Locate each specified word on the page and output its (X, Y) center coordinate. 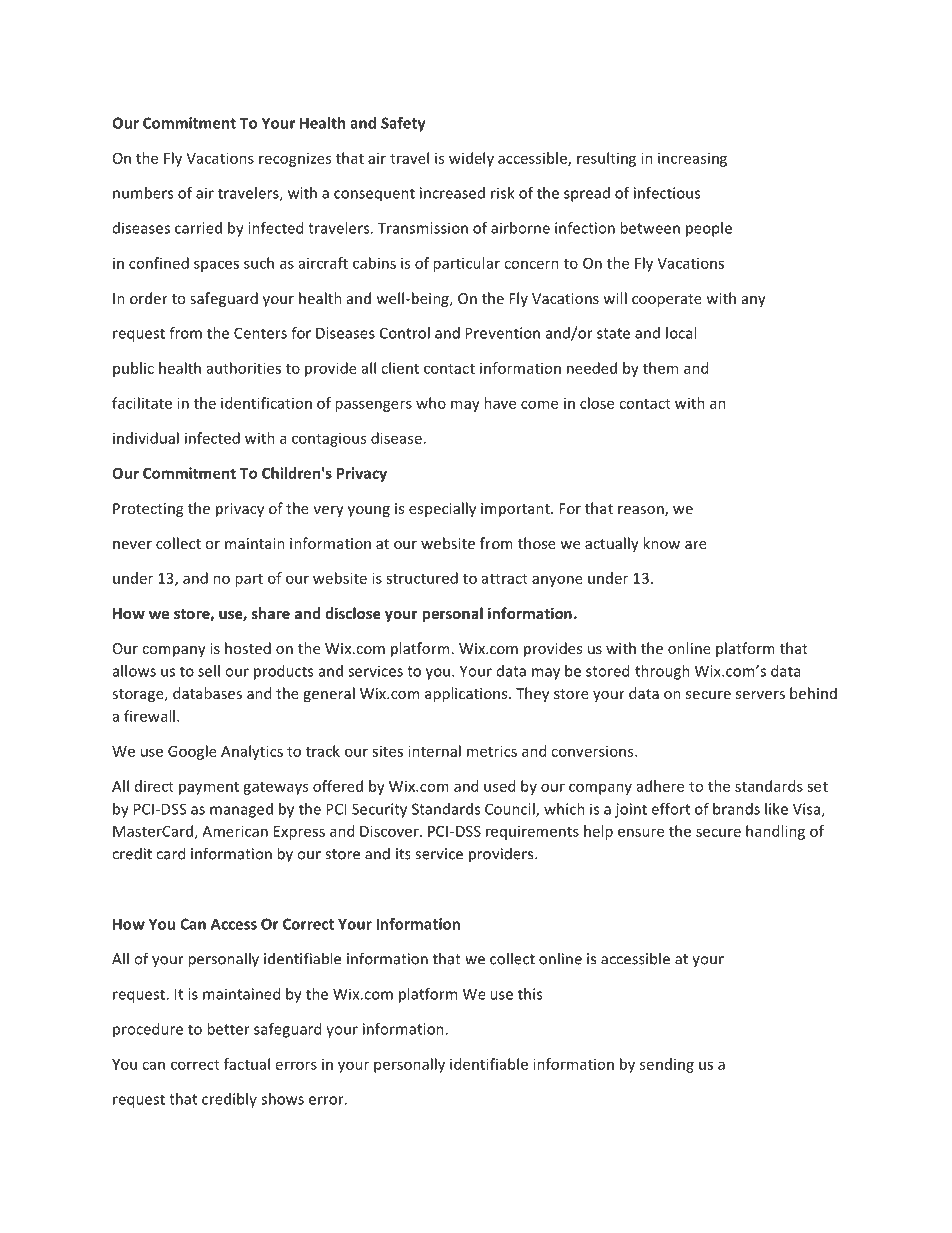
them (660, 368)
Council (511, 810)
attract (505, 579)
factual (247, 1064)
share (271, 613)
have (500, 403)
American (235, 831)
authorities (244, 368)
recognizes (295, 159)
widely (471, 159)
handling (775, 832)
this (530, 994)
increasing (692, 159)
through (662, 672)
